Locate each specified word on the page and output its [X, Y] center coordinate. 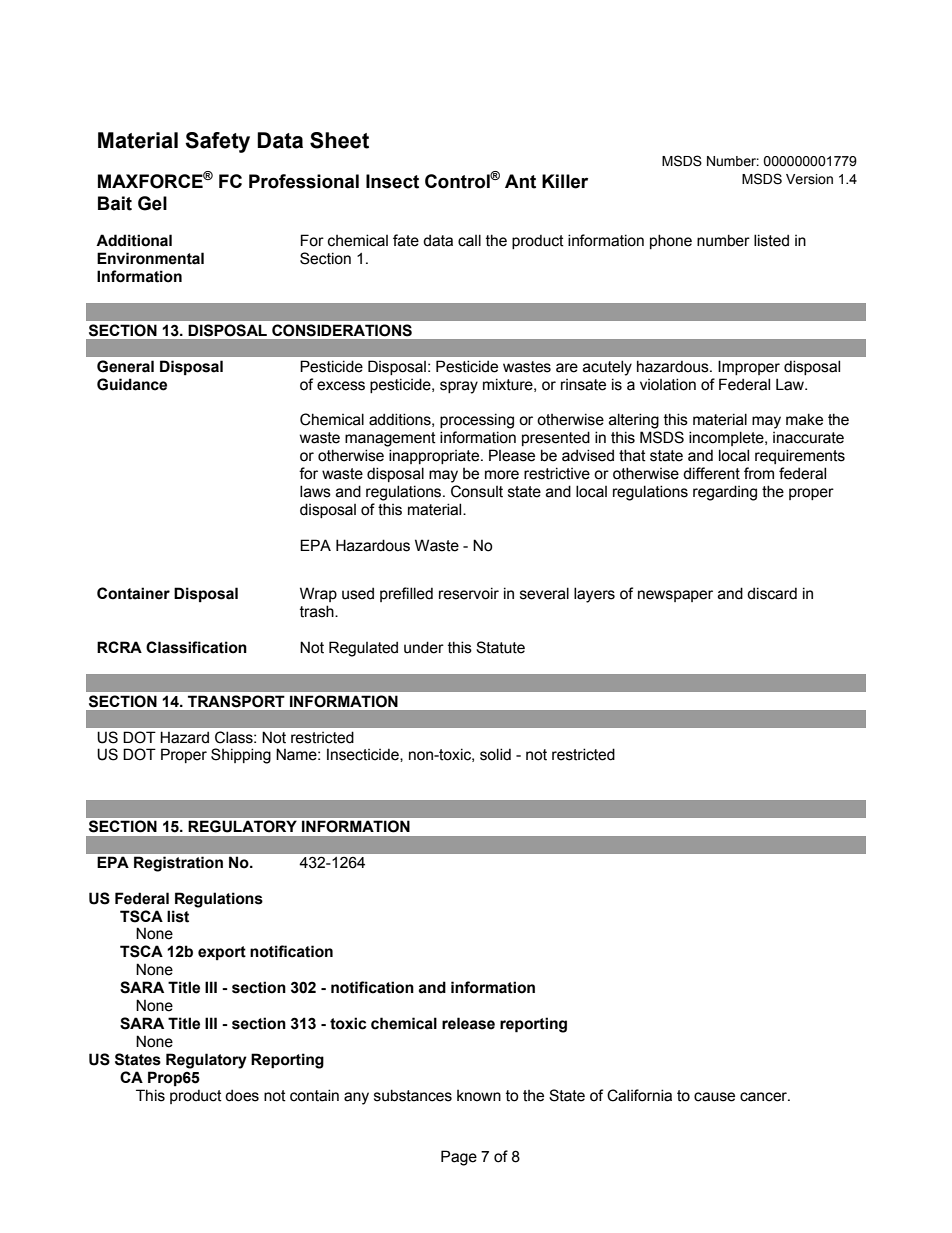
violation [668, 384]
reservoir [469, 593]
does [242, 1095]
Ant [520, 181]
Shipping [241, 756]
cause [714, 1097]
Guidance [132, 384]
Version [809, 179]
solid [495, 754]
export [222, 953]
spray [459, 387]
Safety [217, 142]
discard [772, 593]
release [468, 1023]
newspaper [675, 596]
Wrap [318, 594]
